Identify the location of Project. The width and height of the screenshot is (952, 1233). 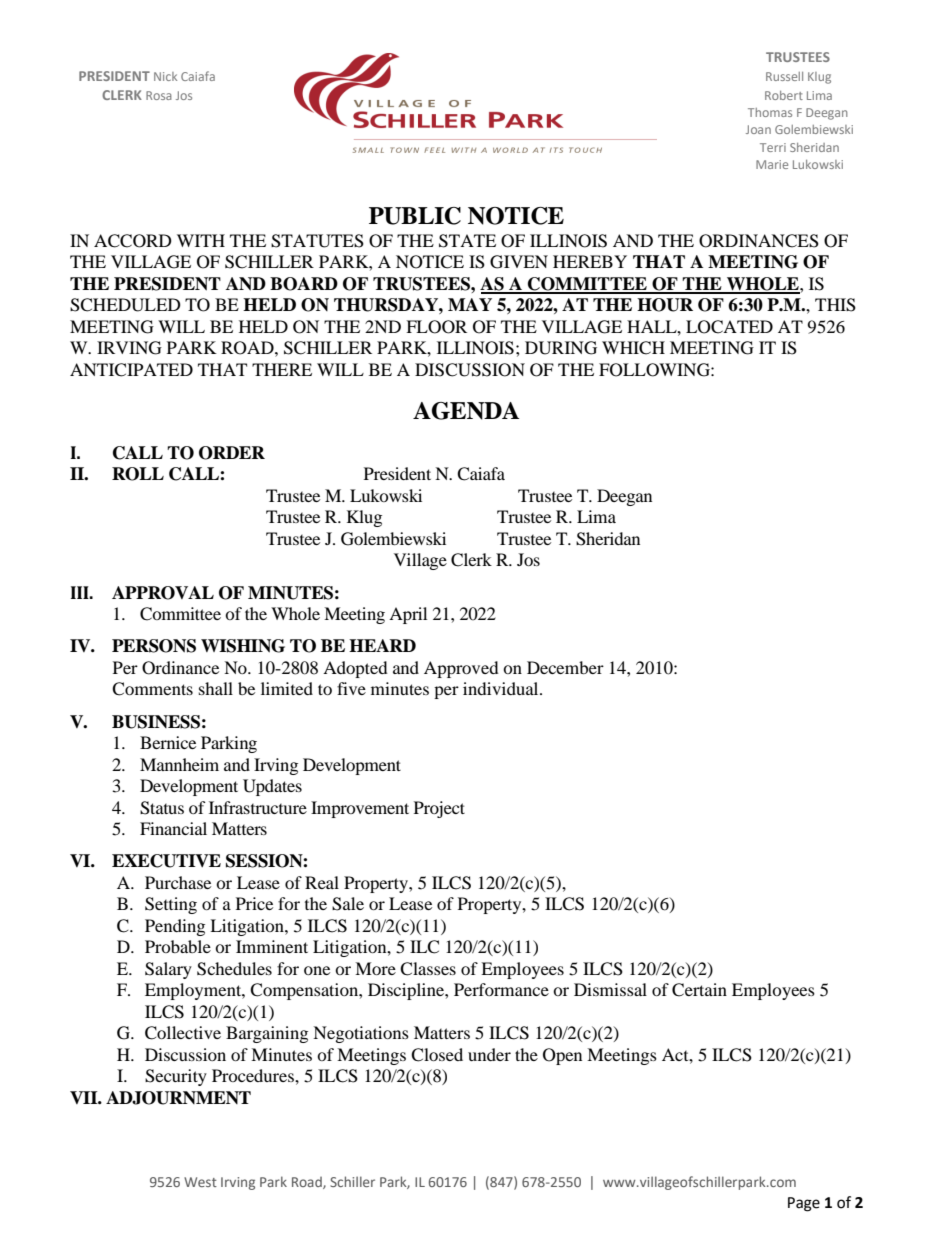
(439, 809).
